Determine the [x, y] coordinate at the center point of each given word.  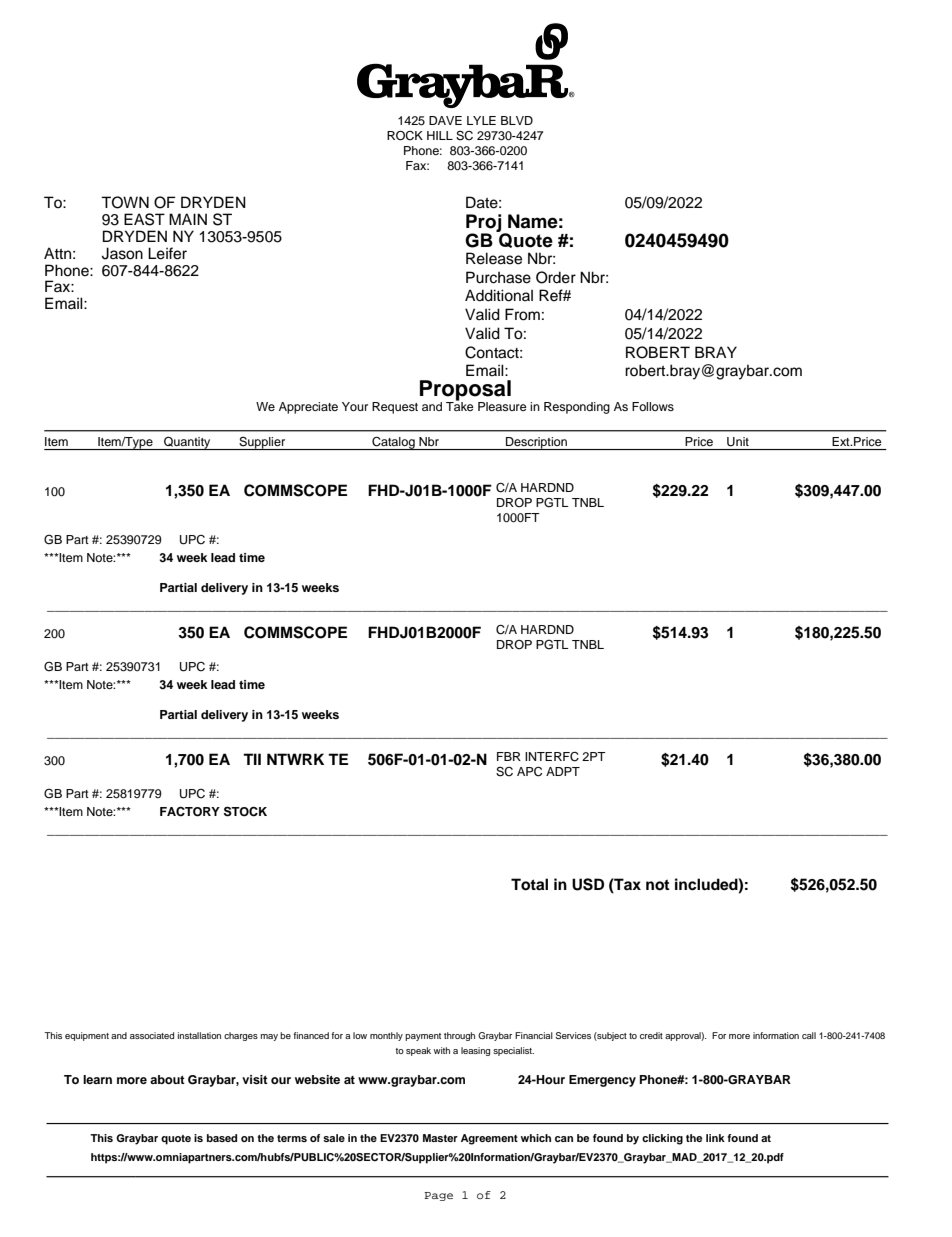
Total [529, 884]
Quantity [187, 443]
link [715, 1138]
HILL [440, 135]
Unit [738, 442]
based [222, 1138]
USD [588, 884]
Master [440, 1138]
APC [529, 772]
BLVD [517, 120]
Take [460, 405]
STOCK [245, 811]
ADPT [563, 771]
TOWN [125, 202]
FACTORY [190, 811]
